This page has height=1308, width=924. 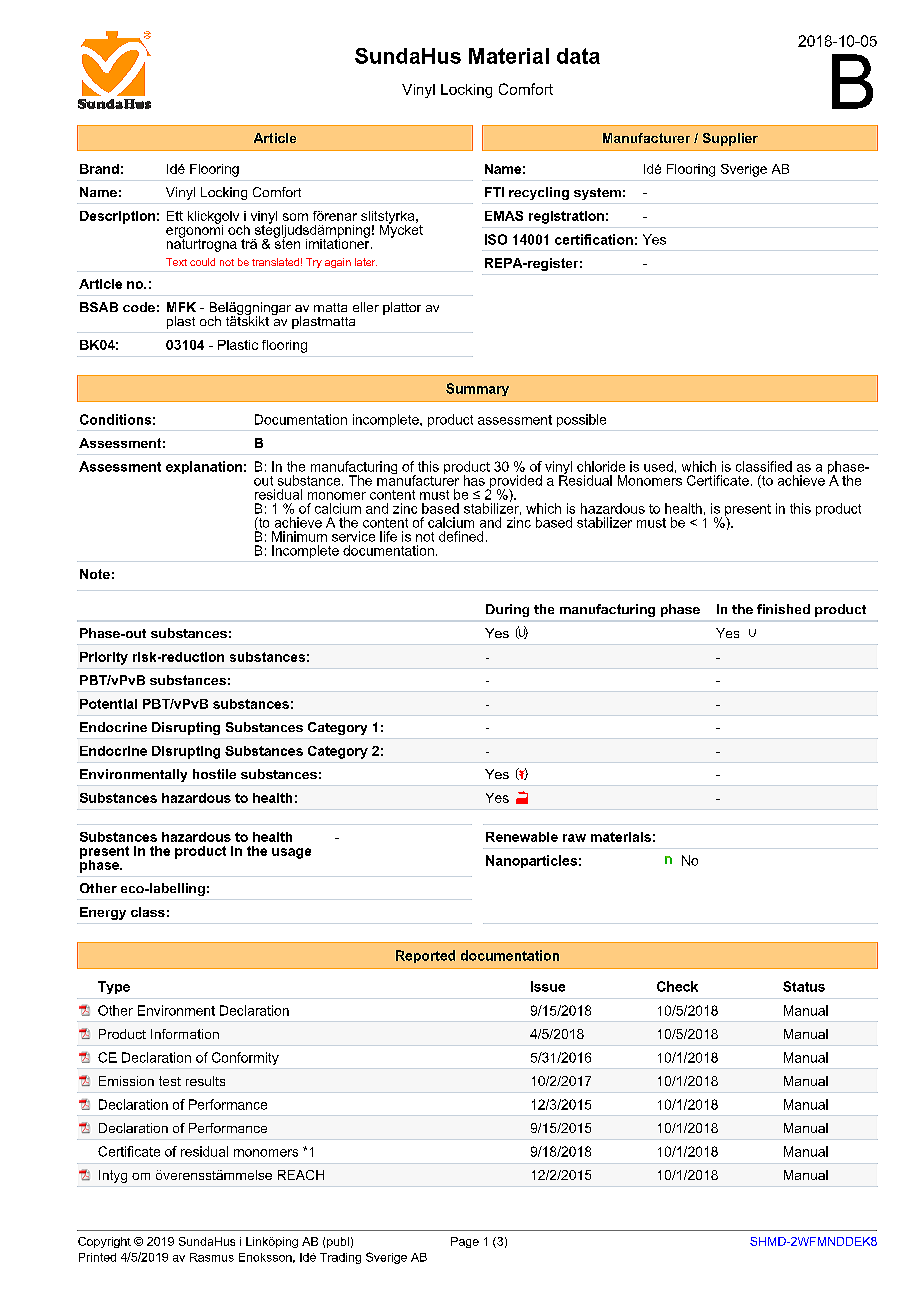 What do you see at coordinates (658, 466) in the page?
I see `used` at bounding box center [658, 466].
